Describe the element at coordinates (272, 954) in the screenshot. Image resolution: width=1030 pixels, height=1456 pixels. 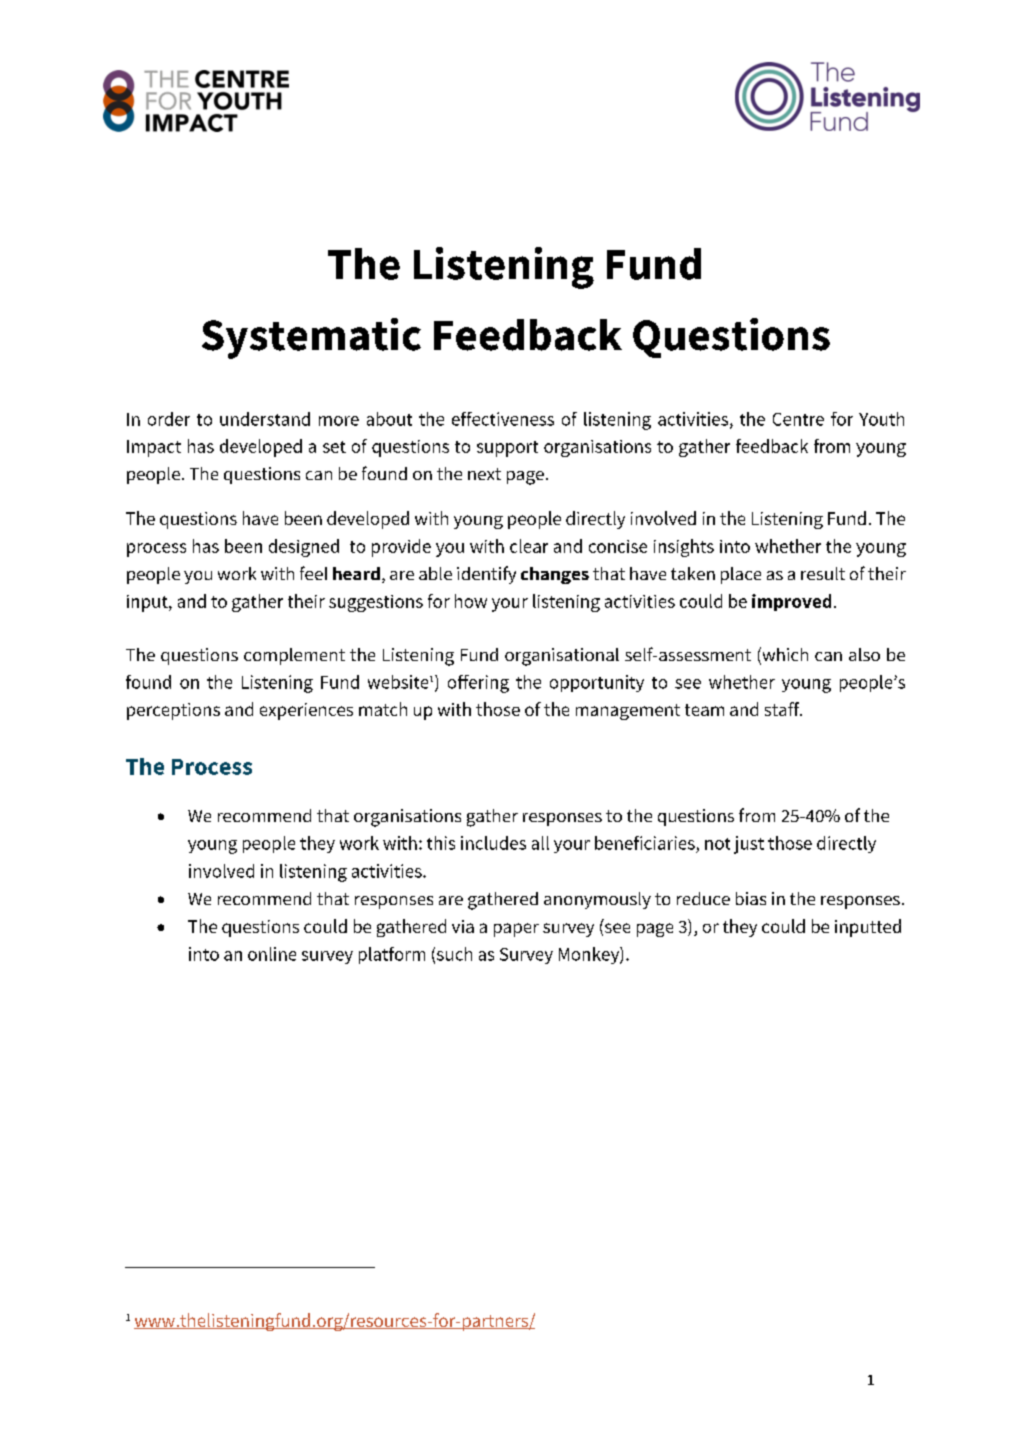
I see `online` at that location.
